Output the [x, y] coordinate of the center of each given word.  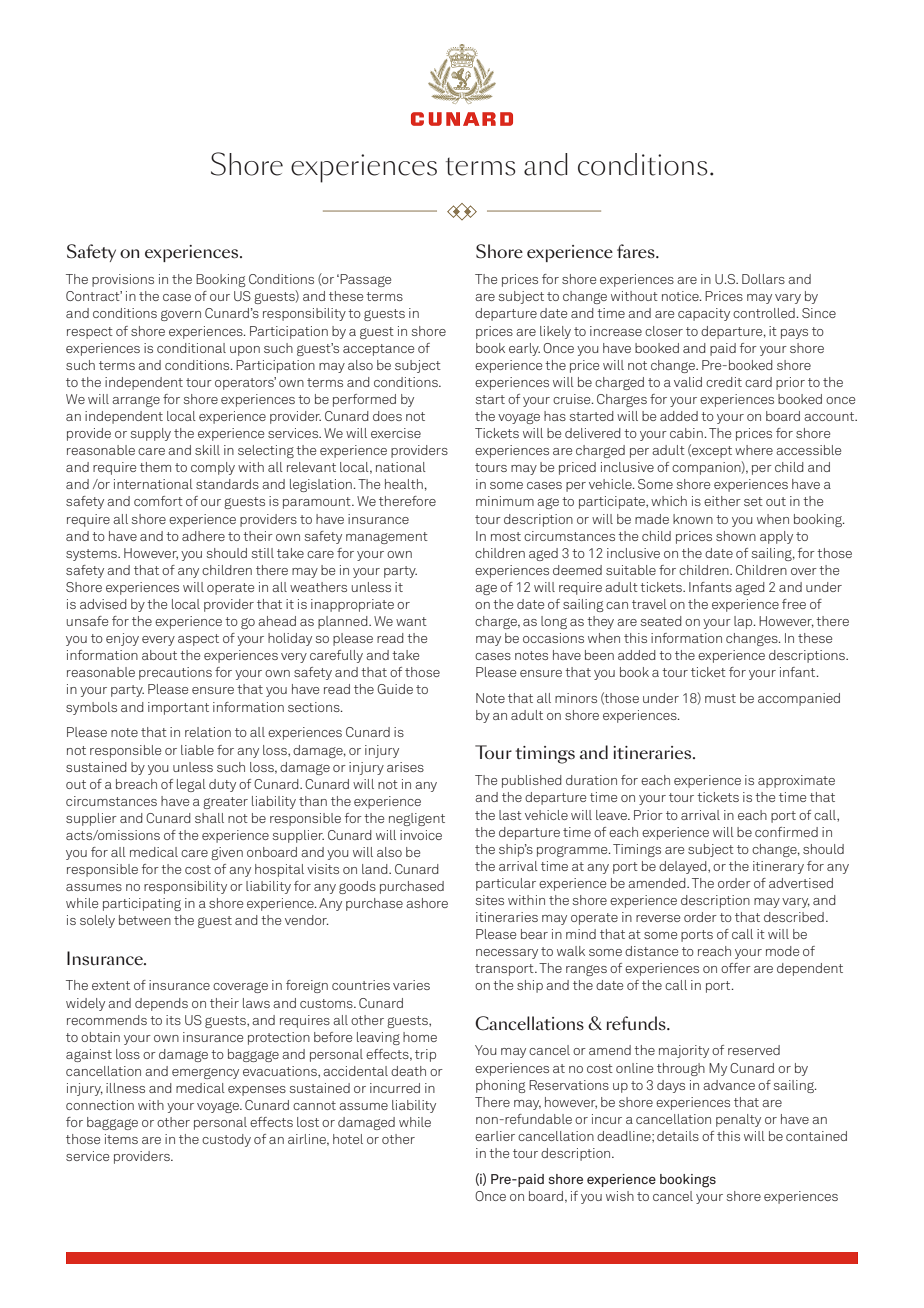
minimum [505, 501]
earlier [495, 1136]
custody [226, 1140]
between [145, 920]
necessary [507, 954]
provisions [123, 280]
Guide [395, 689]
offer [736, 968]
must [720, 698]
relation [208, 732]
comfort [158, 501]
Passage [365, 280]
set [753, 501]
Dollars [763, 279]
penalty [738, 1120]
